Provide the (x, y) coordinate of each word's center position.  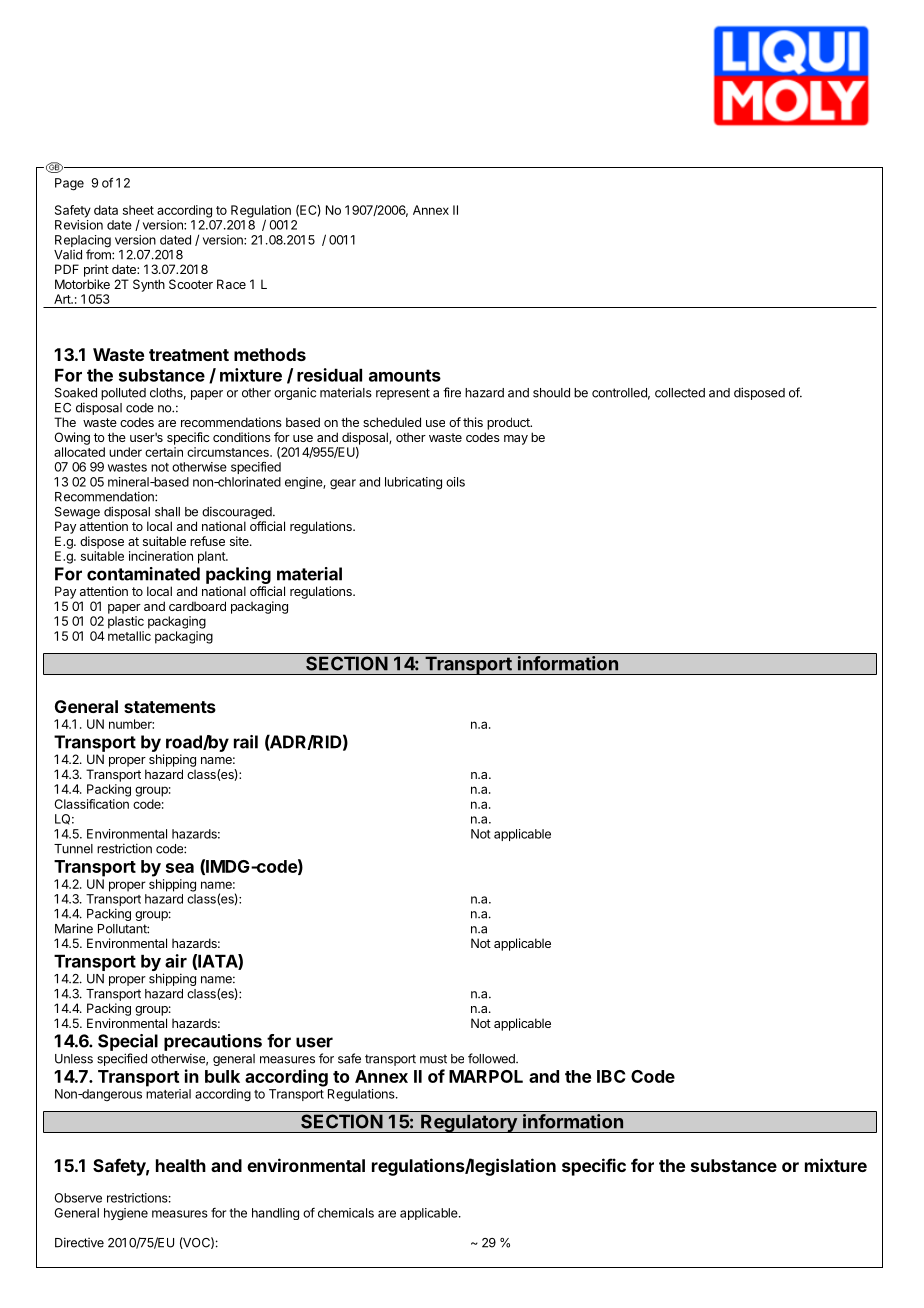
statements (170, 707)
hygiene (126, 1214)
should (551, 393)
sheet (138, 210)
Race (231, 284)
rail (246, 742)
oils (455, 482)
